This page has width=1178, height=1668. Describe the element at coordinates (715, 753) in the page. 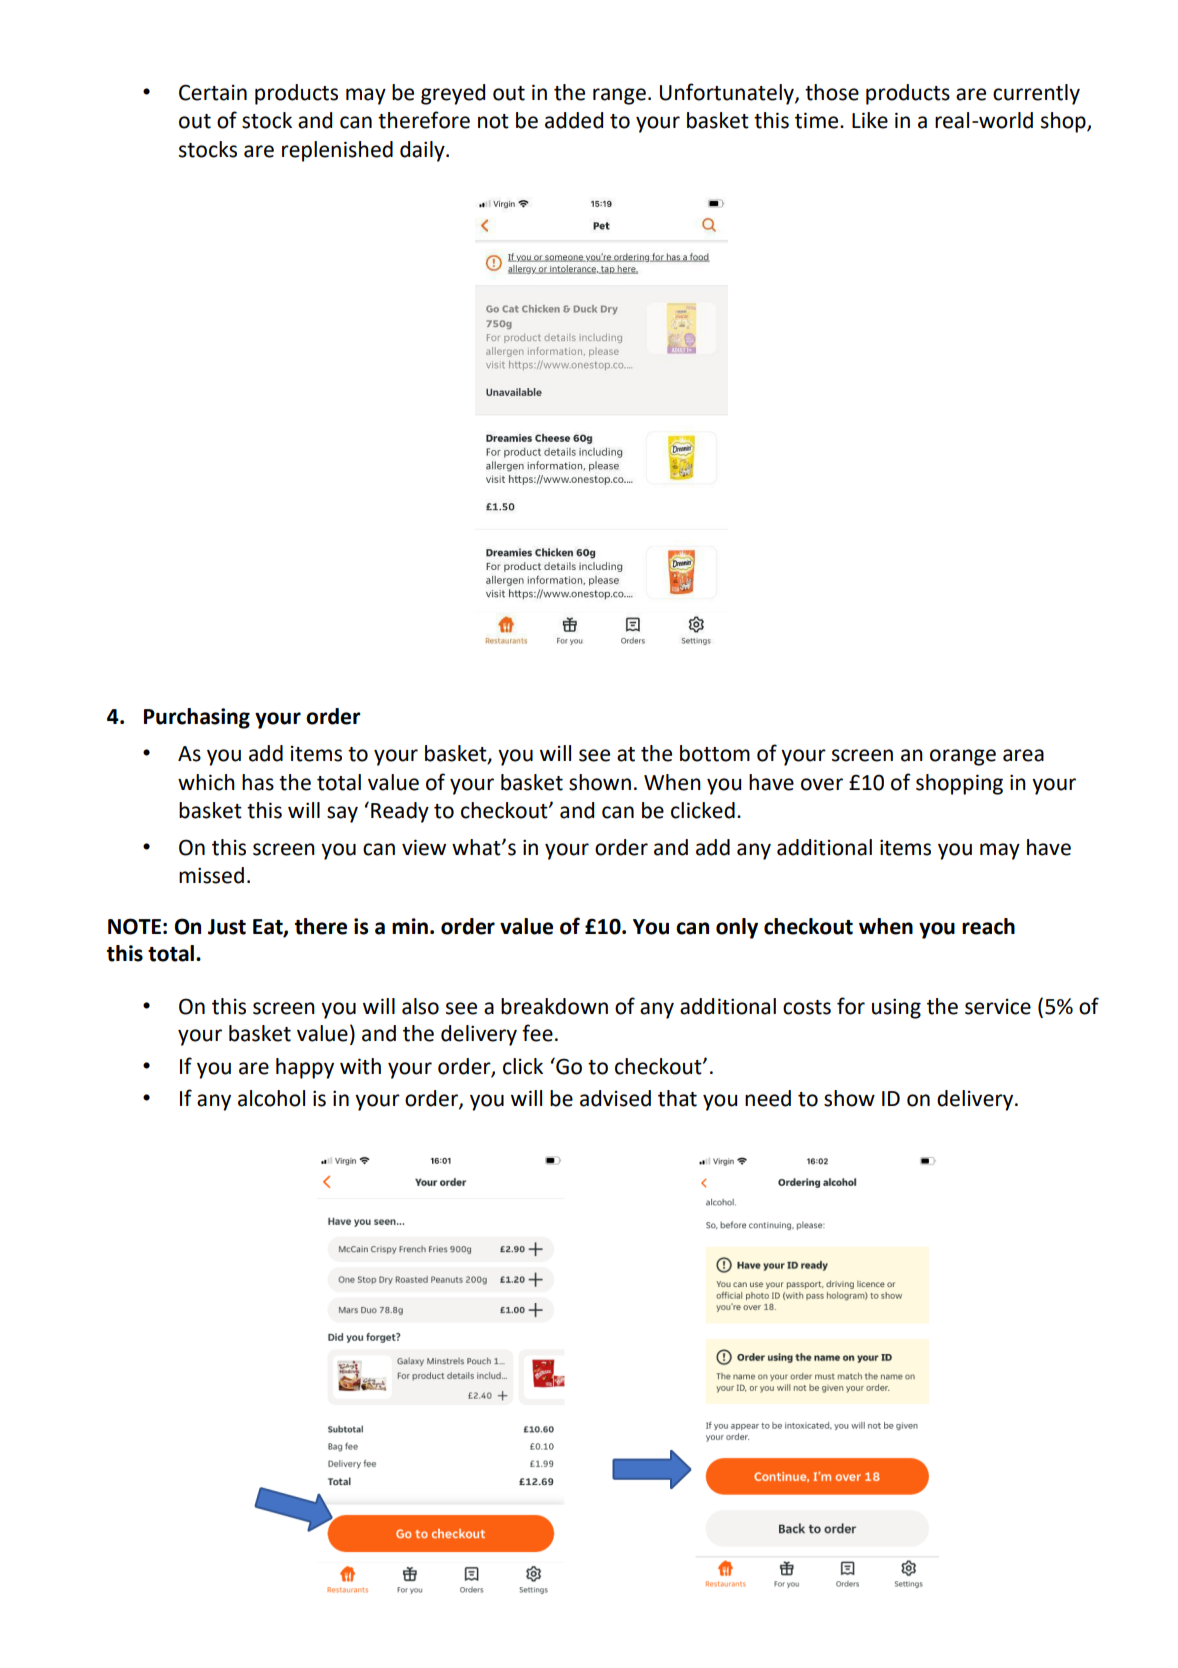

I see `bottom` at that location.
